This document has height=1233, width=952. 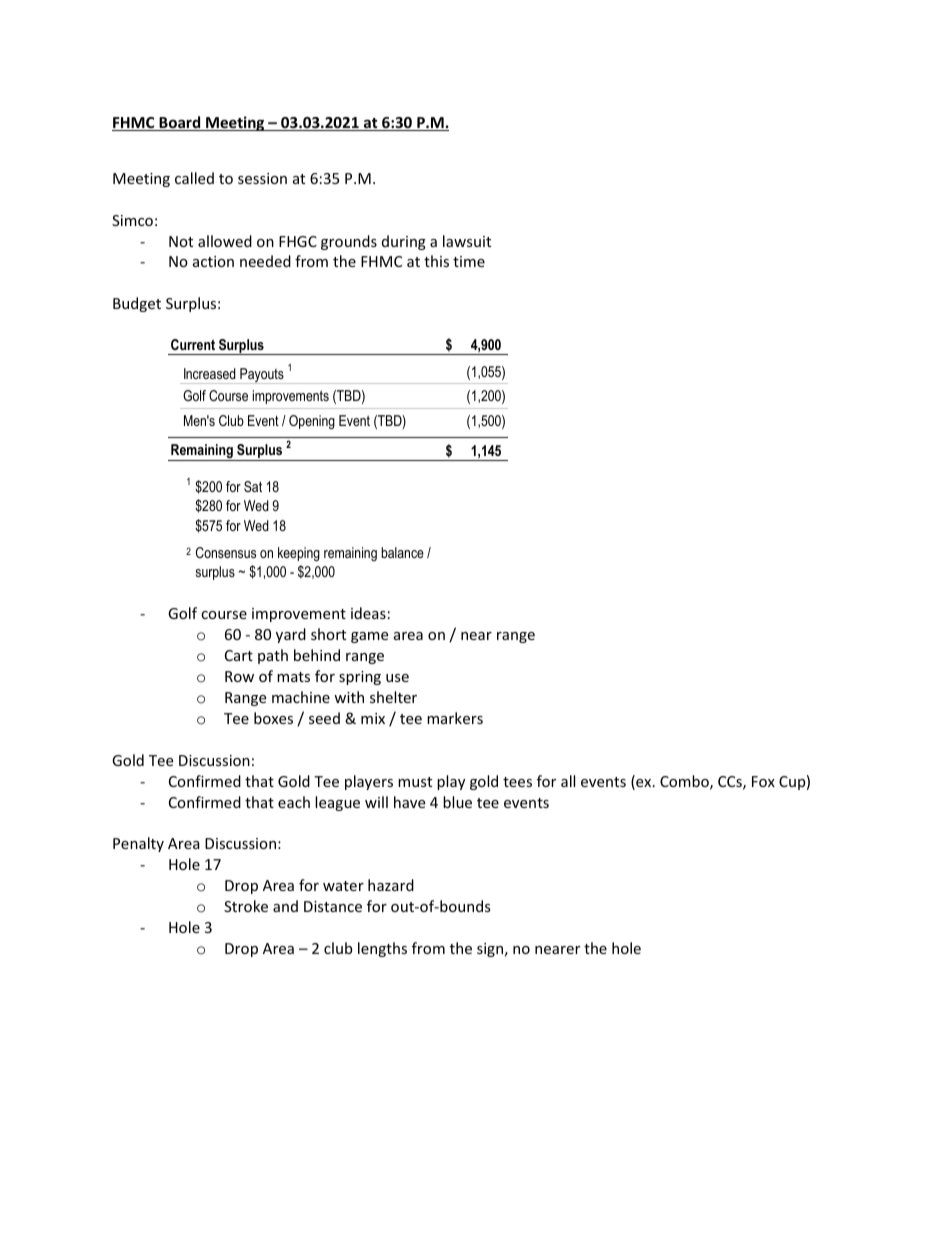 What do you see at coordinates (469, 261) in the document?
I see `time` at bounding box center [469, 261].
